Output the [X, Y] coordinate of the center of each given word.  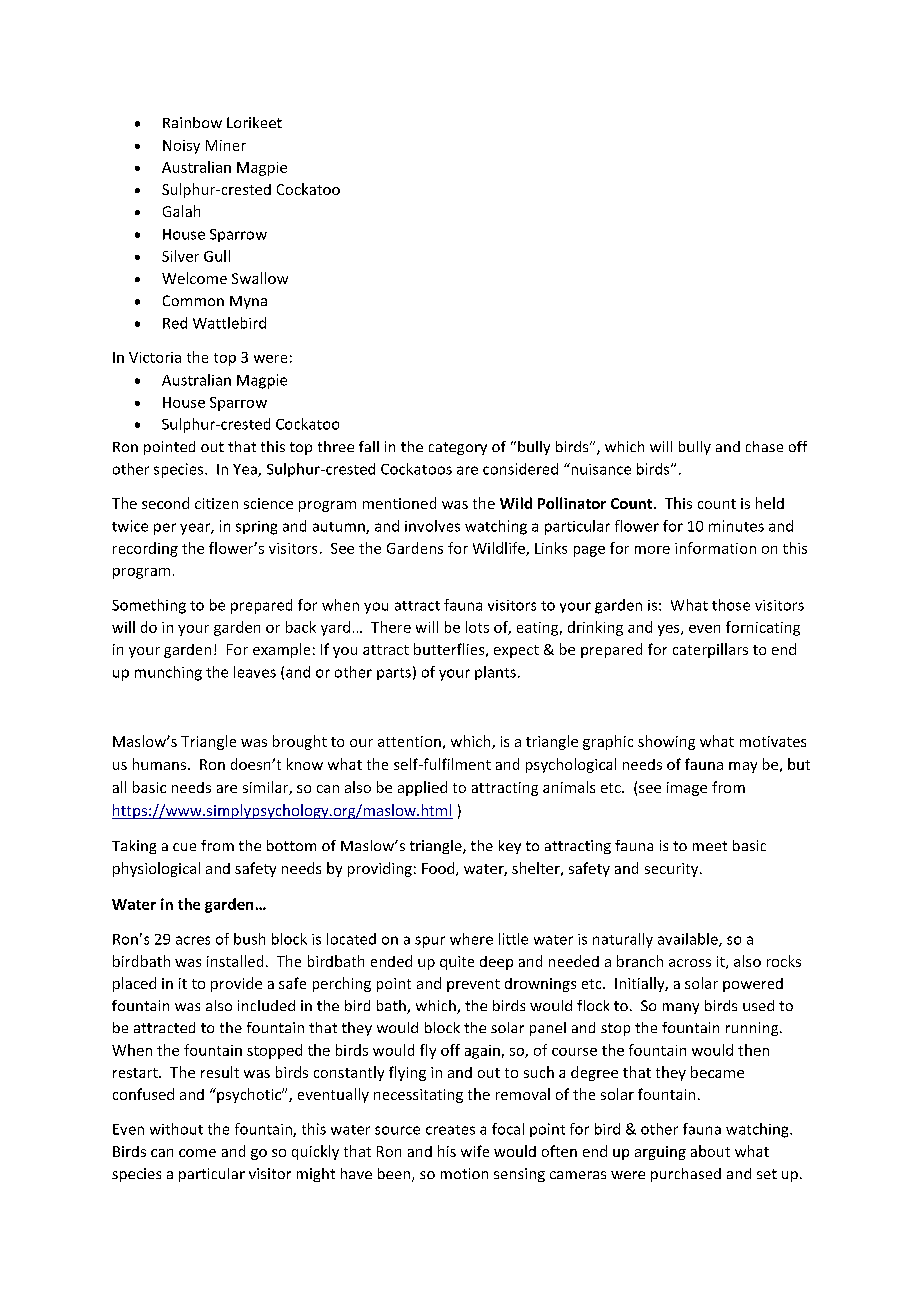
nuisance [600, 469]
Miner [226, 145]
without [176, 1129]
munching [168, 673]
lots [477, 627]
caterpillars [710, 650]
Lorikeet [254, 122]
